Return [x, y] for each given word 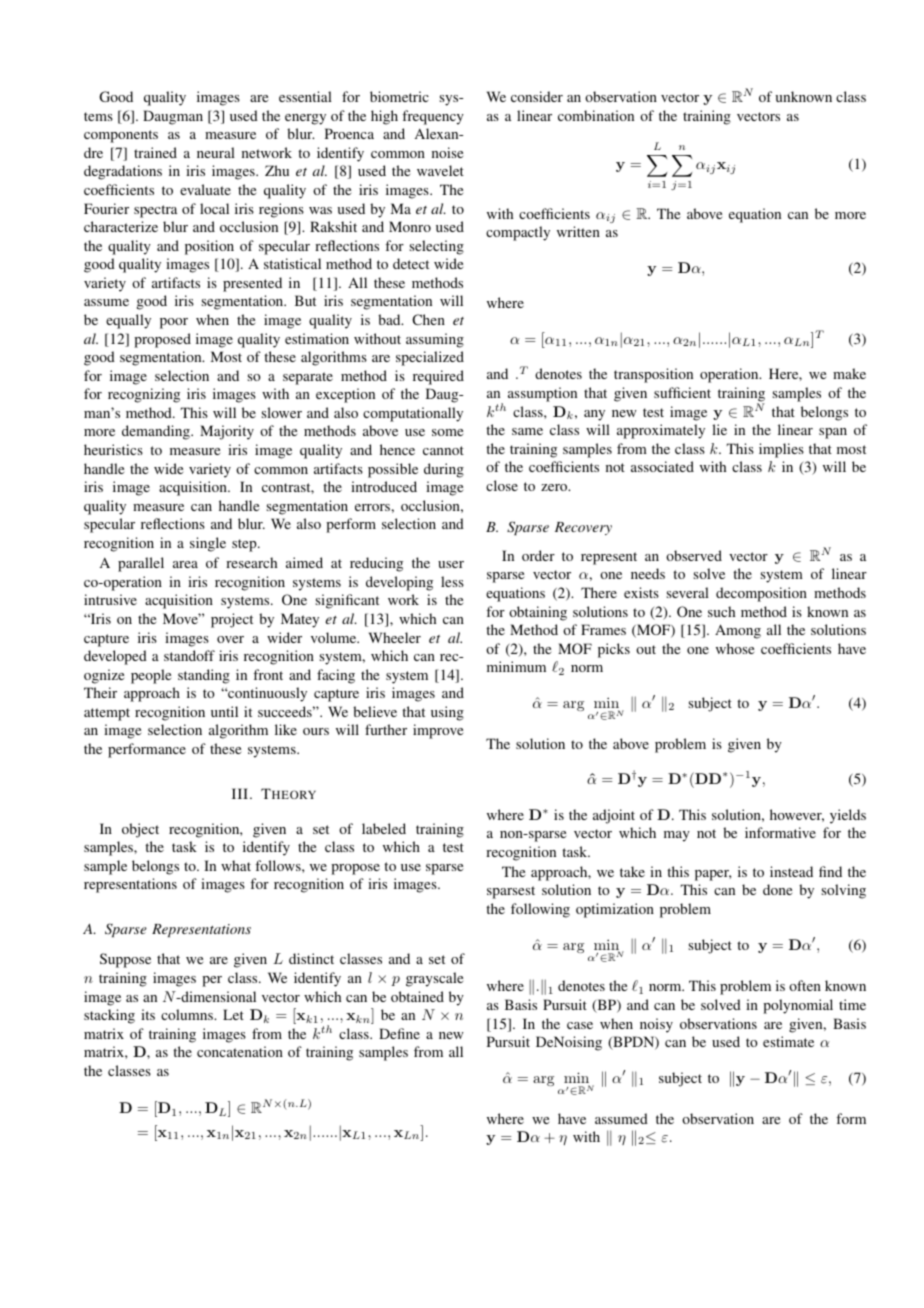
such [721, 611]
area [185, 564]
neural [216, 152]
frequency [433, 117]
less [452, 581]
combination [596, 115]
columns [188, 1014]
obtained [417, 996]
